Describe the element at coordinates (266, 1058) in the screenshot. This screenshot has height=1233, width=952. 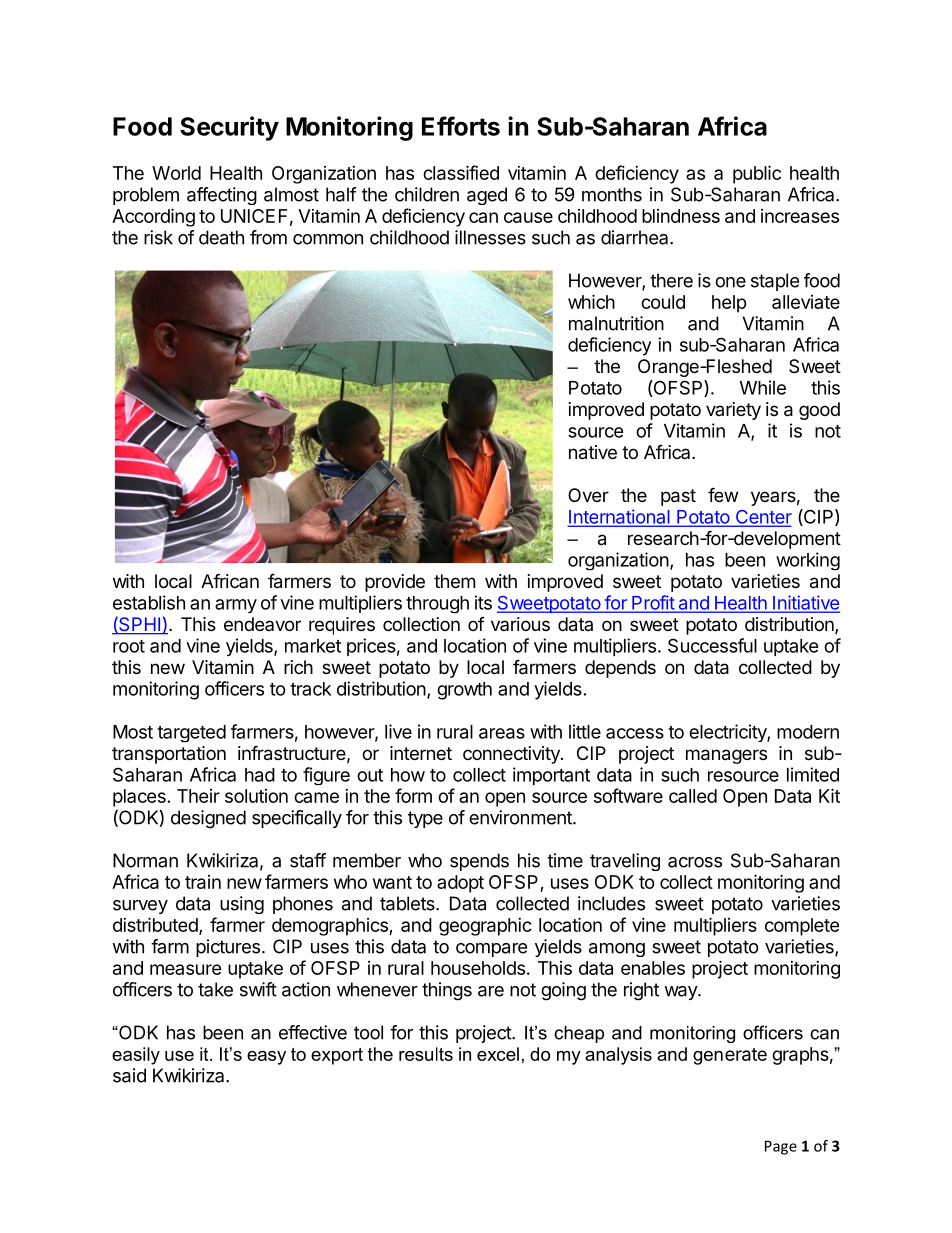
I see `easy` at that location.
